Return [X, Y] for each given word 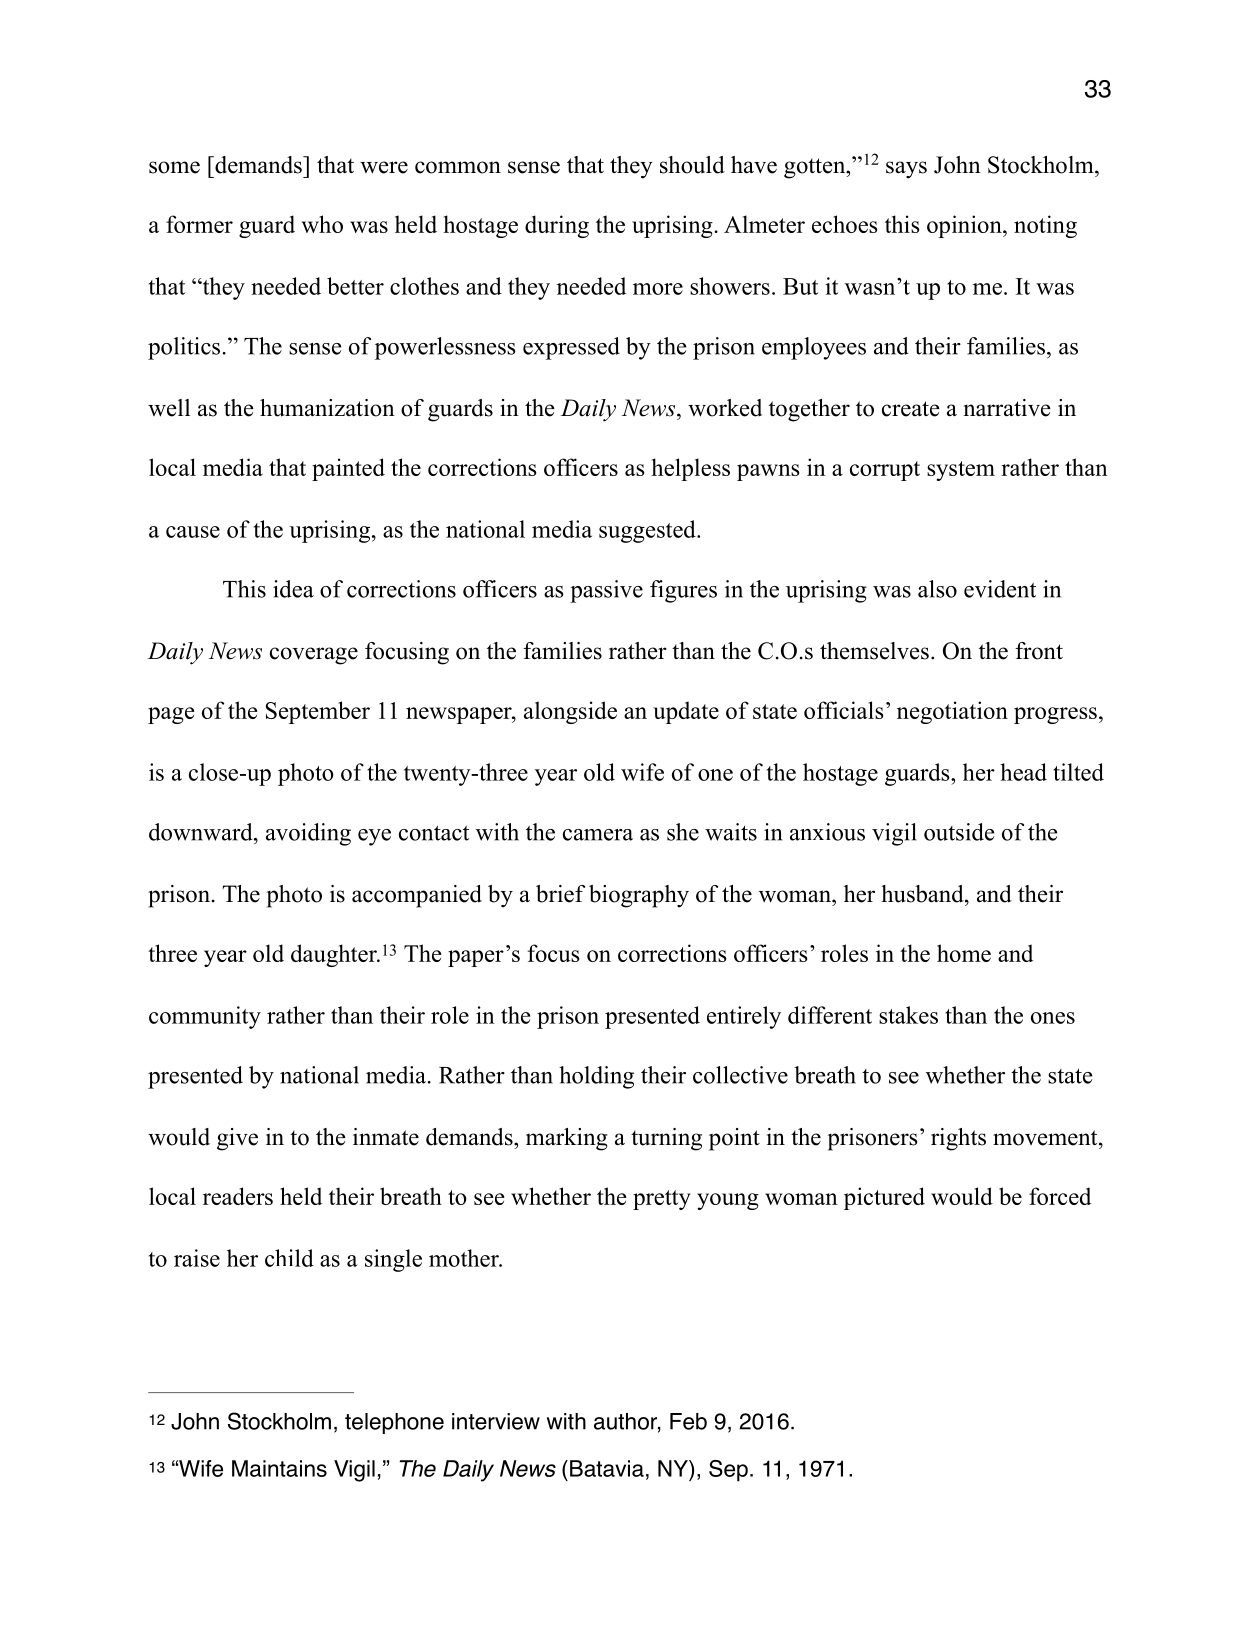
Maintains [279, 1468]
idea [293, 589]
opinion [965, 226]
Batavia [607, 1468]
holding [596, 1077]
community [205, 1017]
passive [606, 591]
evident [1000, 589]
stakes [908, 1015]
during [557, 226]
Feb [688, 1421]
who [322, 224]
